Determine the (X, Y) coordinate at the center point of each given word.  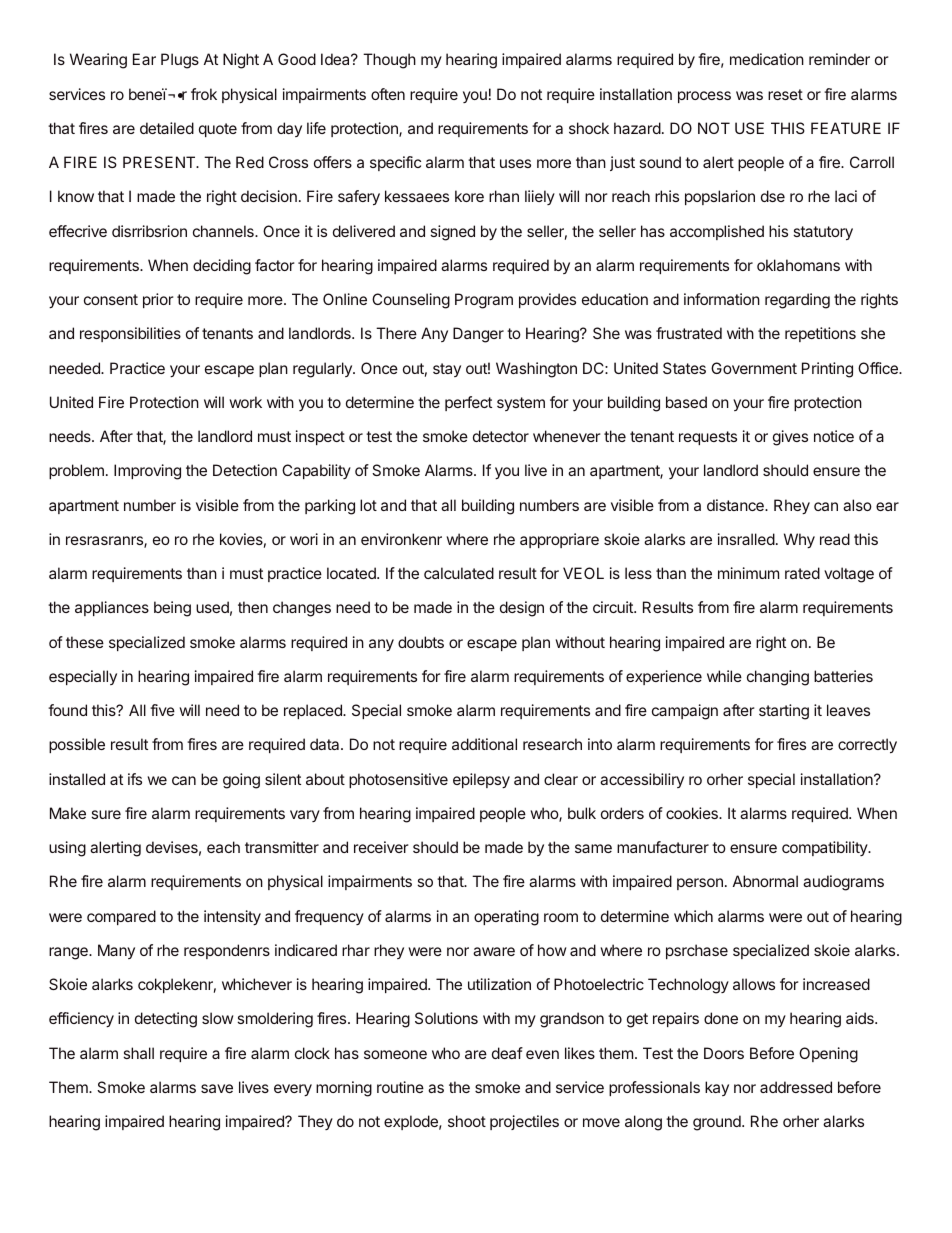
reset (785, 94)
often (388, 94)
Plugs (180, 61)
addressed (796, 1087)
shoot (467, 1121)
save (217, 1088)
